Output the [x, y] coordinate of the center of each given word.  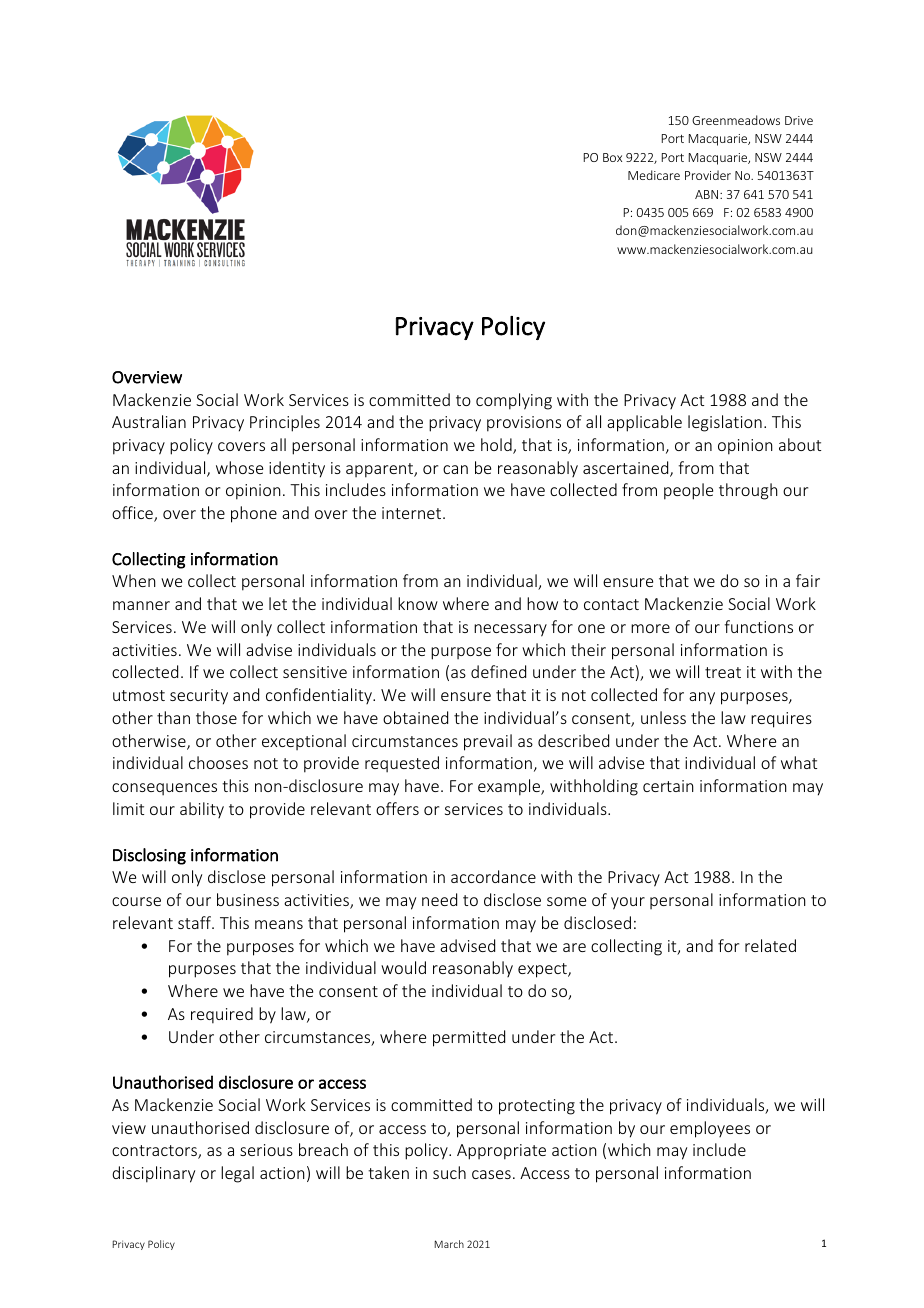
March [449, 1244]
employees [710, 1129]
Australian [149, 421]
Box [612, 157]
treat [723, 672]
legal [237, 1174]
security [199, 697]
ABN [708, 194]
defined [498, 671]
